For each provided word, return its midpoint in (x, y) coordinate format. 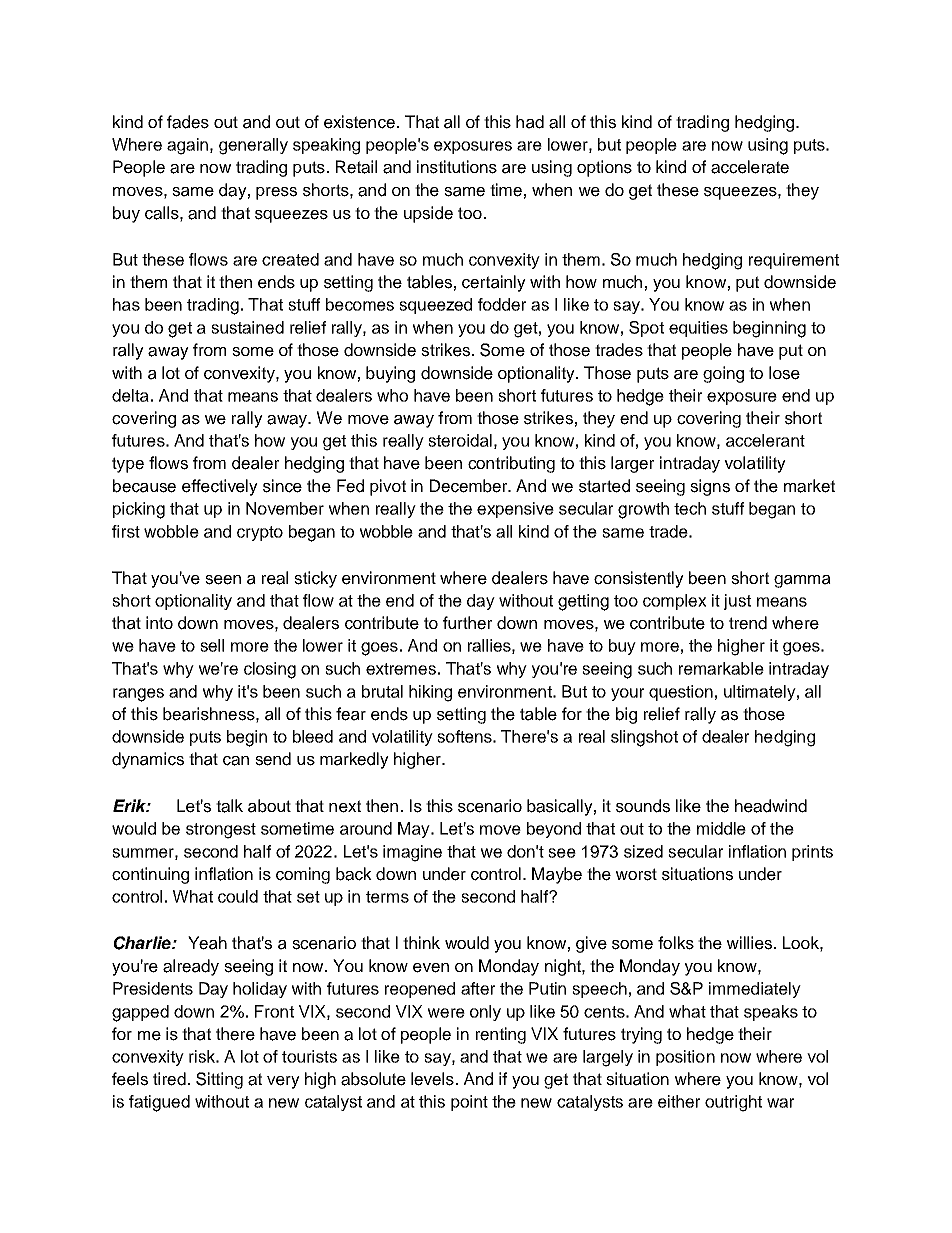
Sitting (219, 1080)
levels (432, 1079)
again (187, 146)
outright (733, 1103)
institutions (457, 167)
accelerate (750, 167)
